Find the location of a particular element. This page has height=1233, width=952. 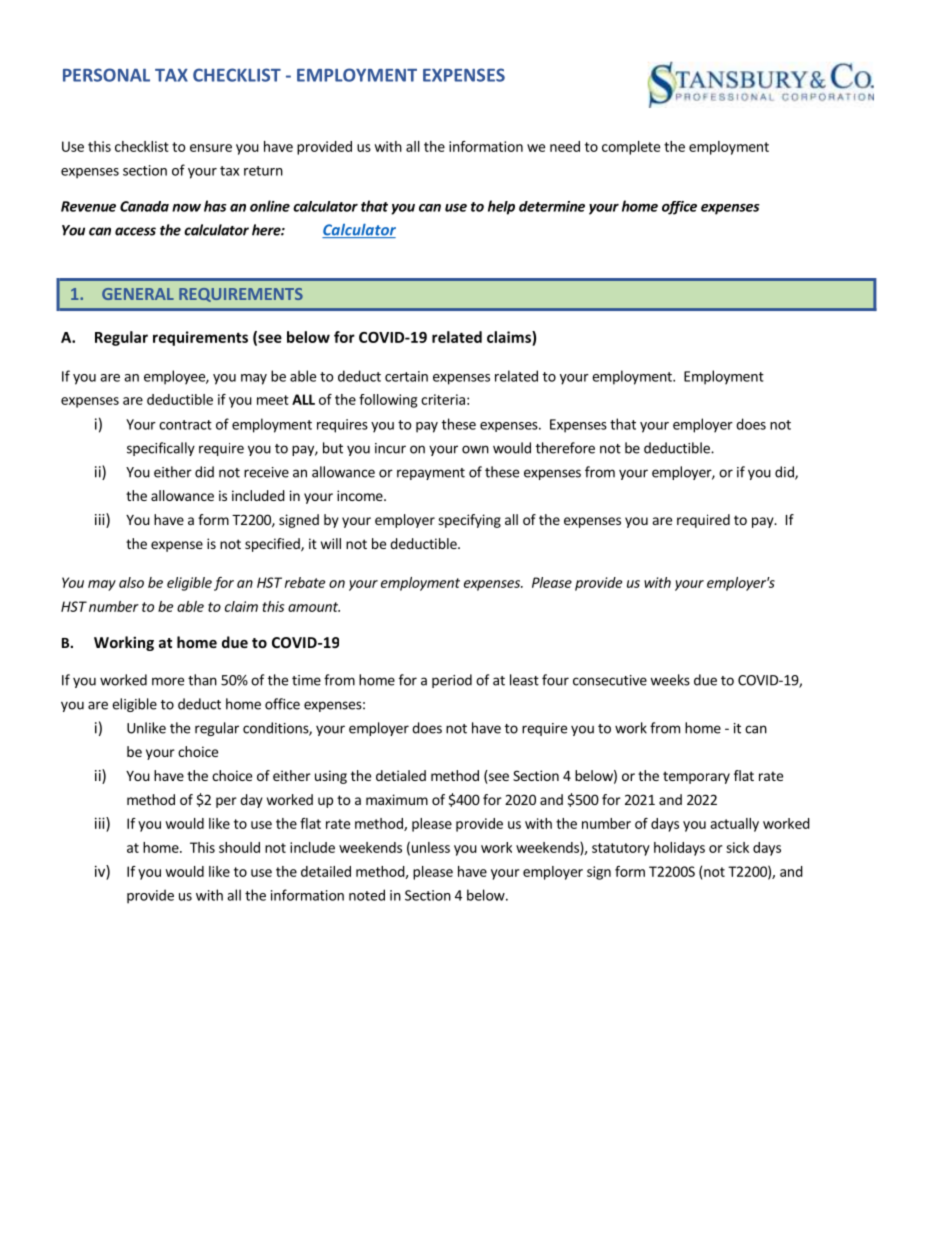

PERSONAL is located at coordinates (106, 75).
